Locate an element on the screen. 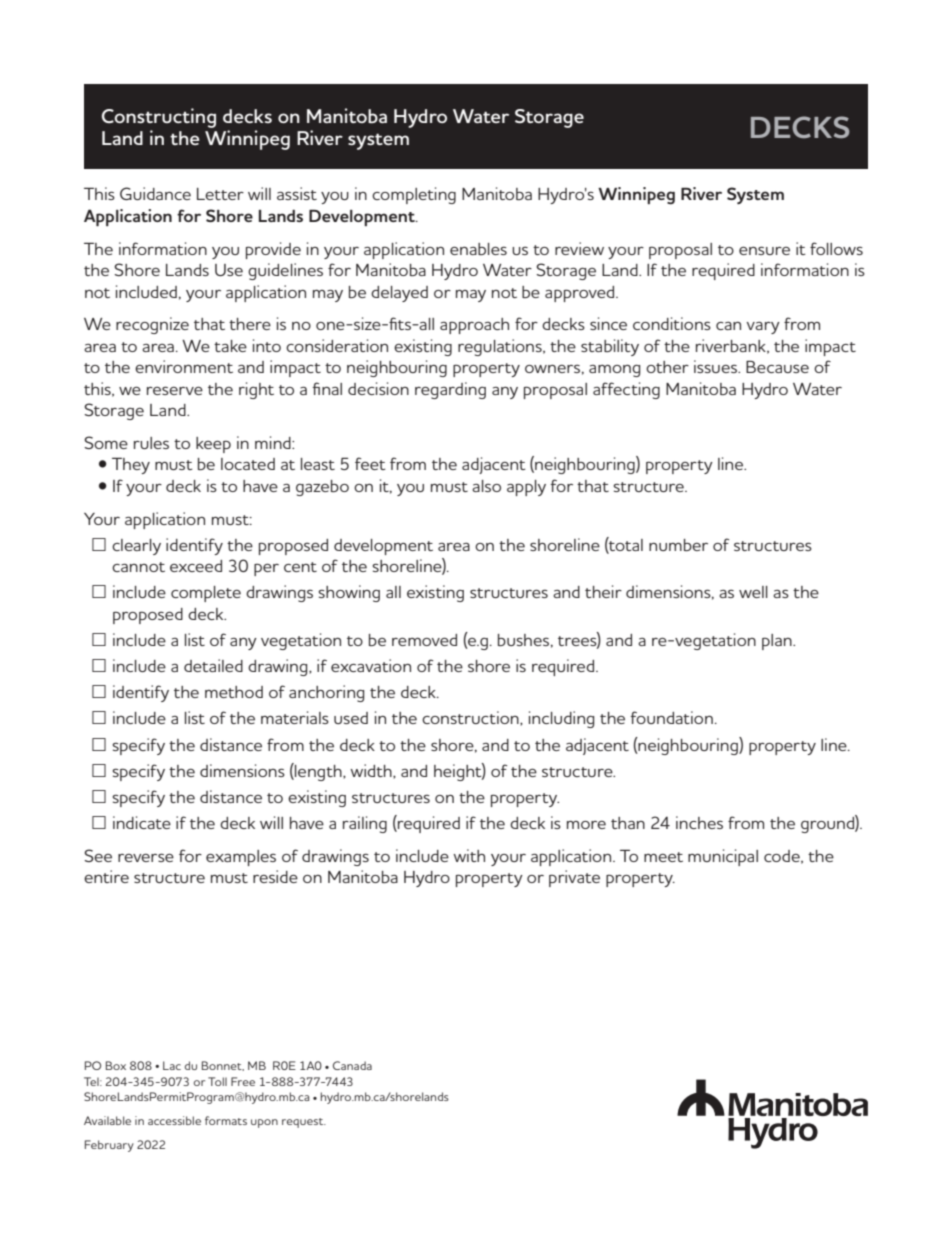  removed is located at coordinates (424, 640).
